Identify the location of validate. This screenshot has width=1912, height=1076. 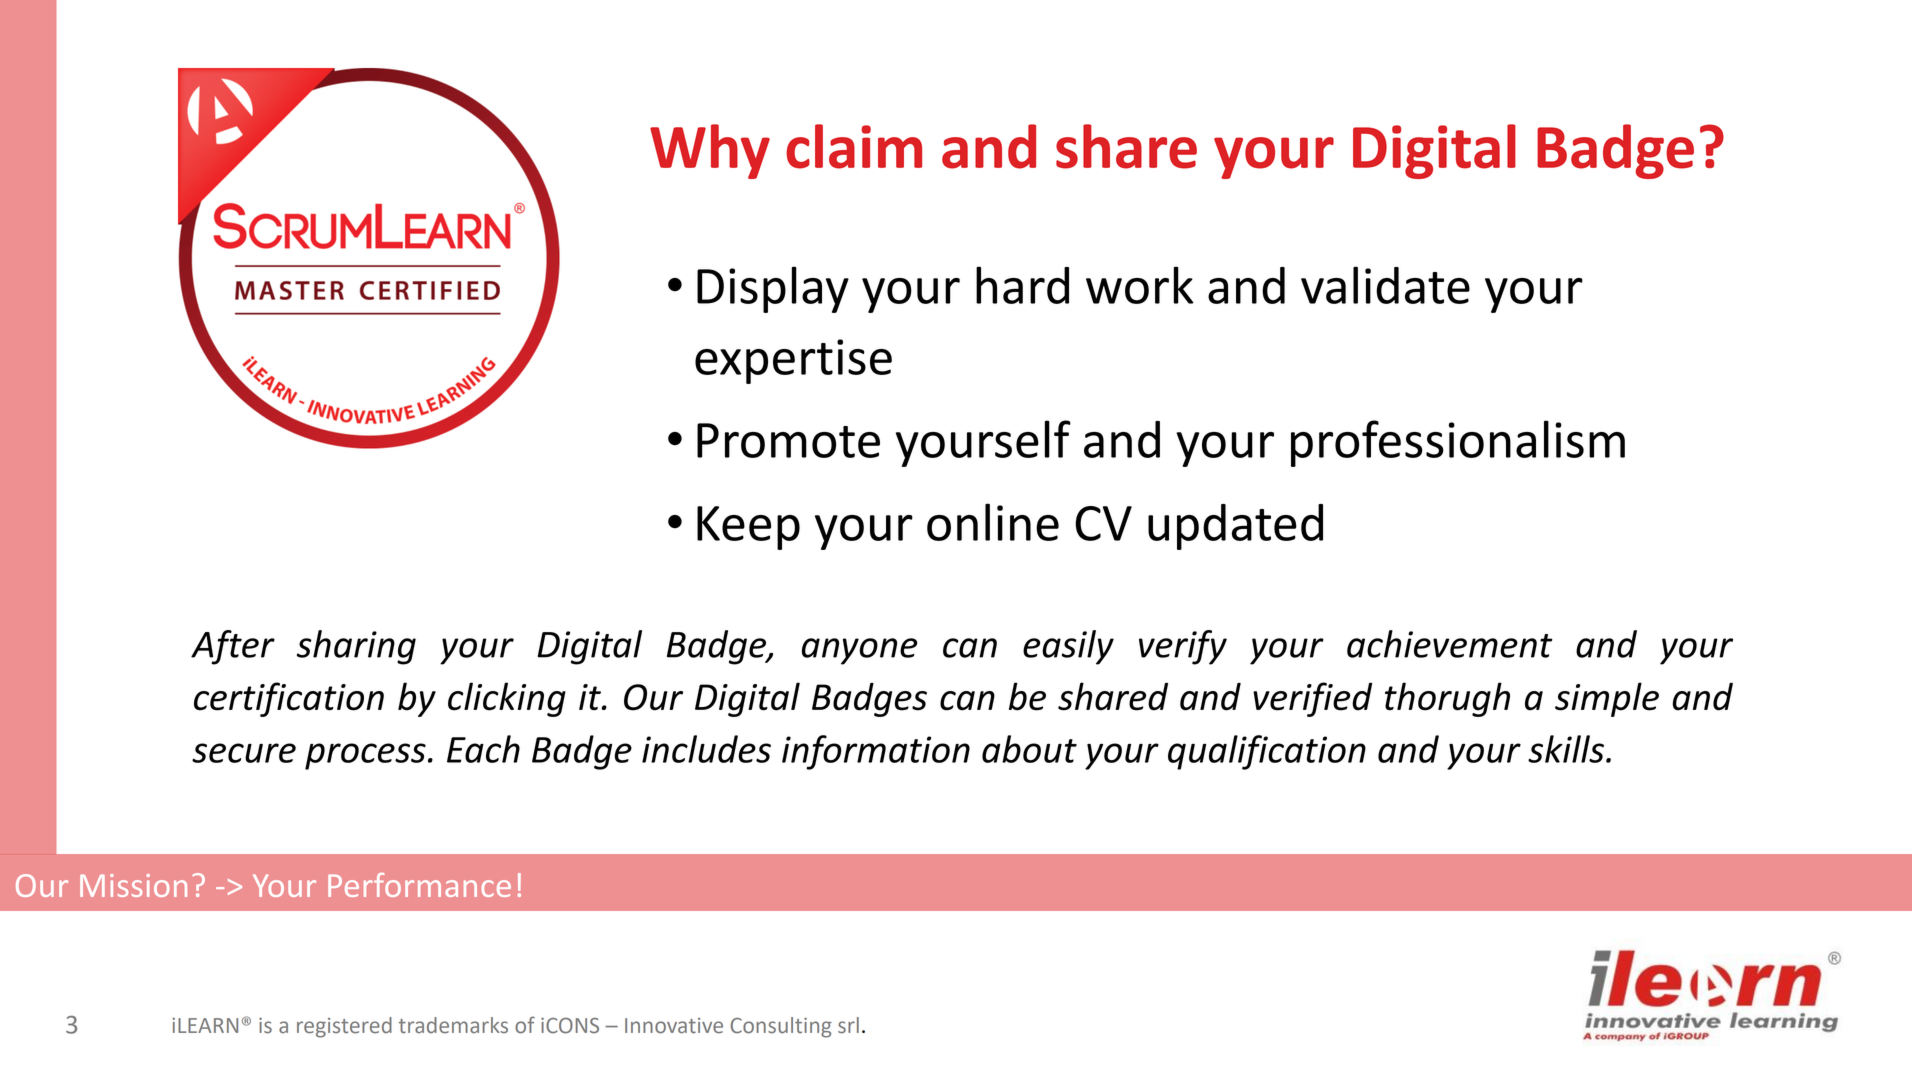
(1385, 285).
